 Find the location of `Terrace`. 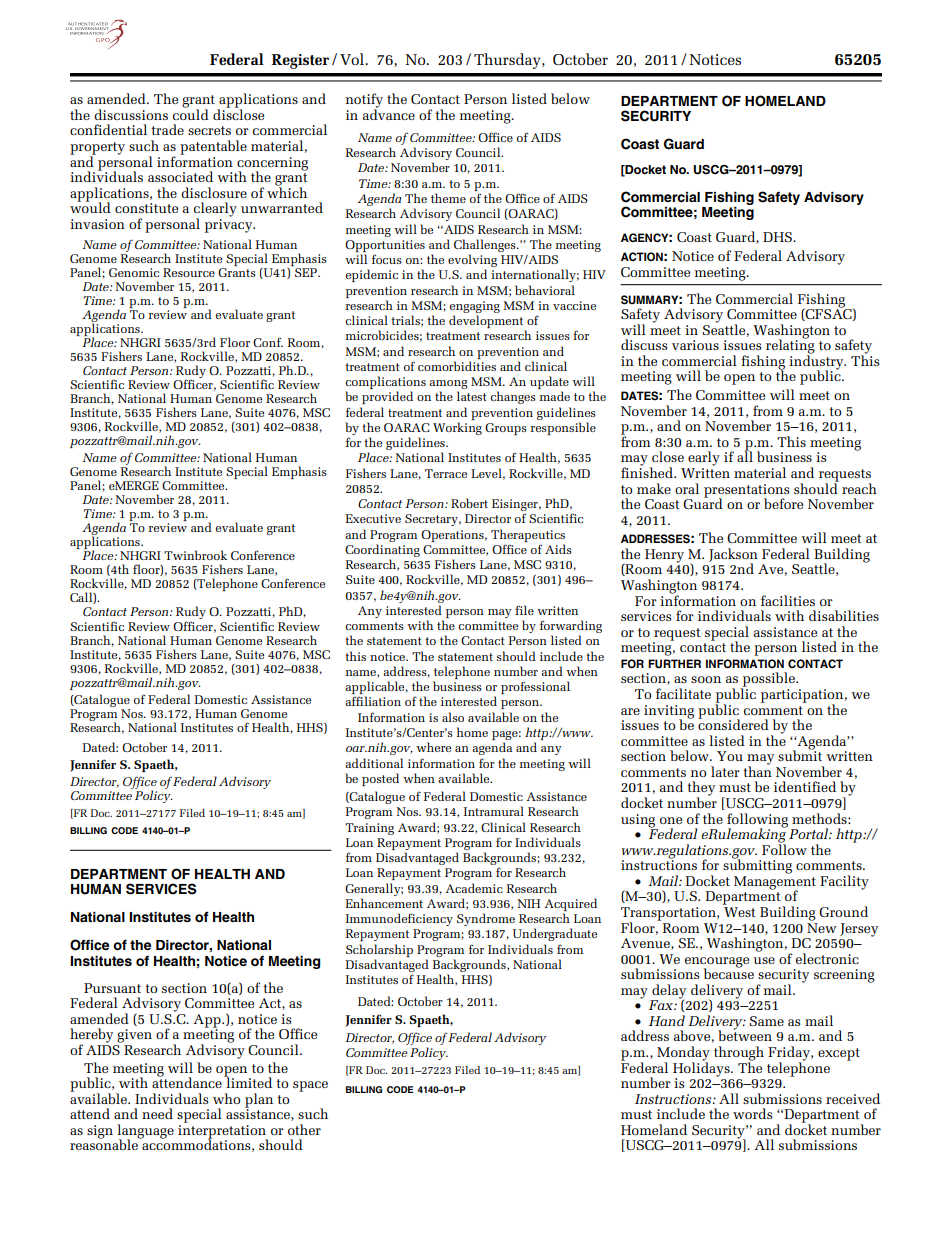

Terrace is located at coordinates (446, 473).
